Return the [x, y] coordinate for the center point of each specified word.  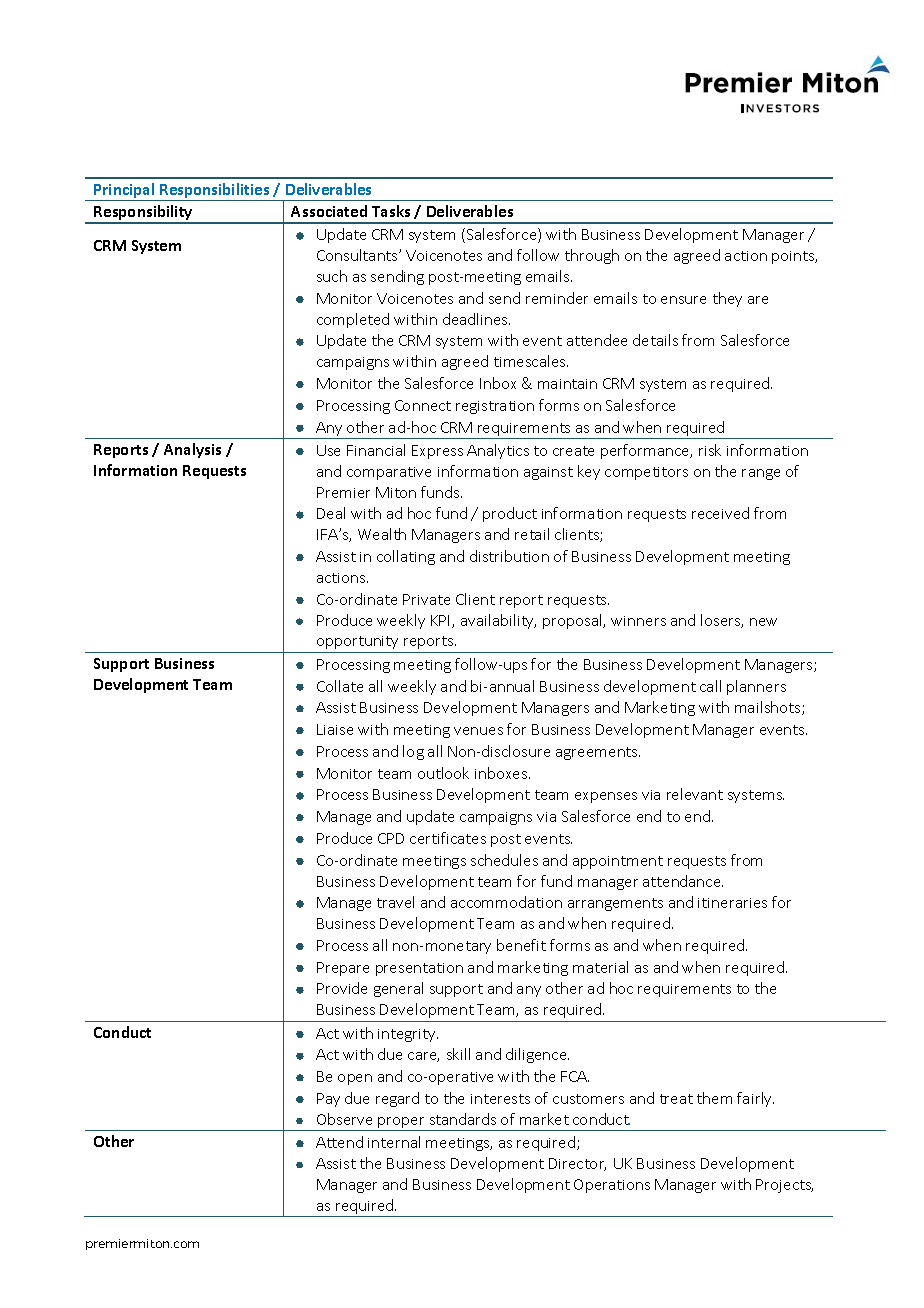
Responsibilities [214, 190]
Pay [328, 1100]
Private [426, 599]
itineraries [732, 903]
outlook [443, 773]
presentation [419, 969]
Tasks [391, 211]
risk [710, 450]
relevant [695, 794]
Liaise [335, 729]
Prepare [343, 969]
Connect [423, 405]
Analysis [192, 450]
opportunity [357, 642]
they [727, 299]
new [763, 622]
